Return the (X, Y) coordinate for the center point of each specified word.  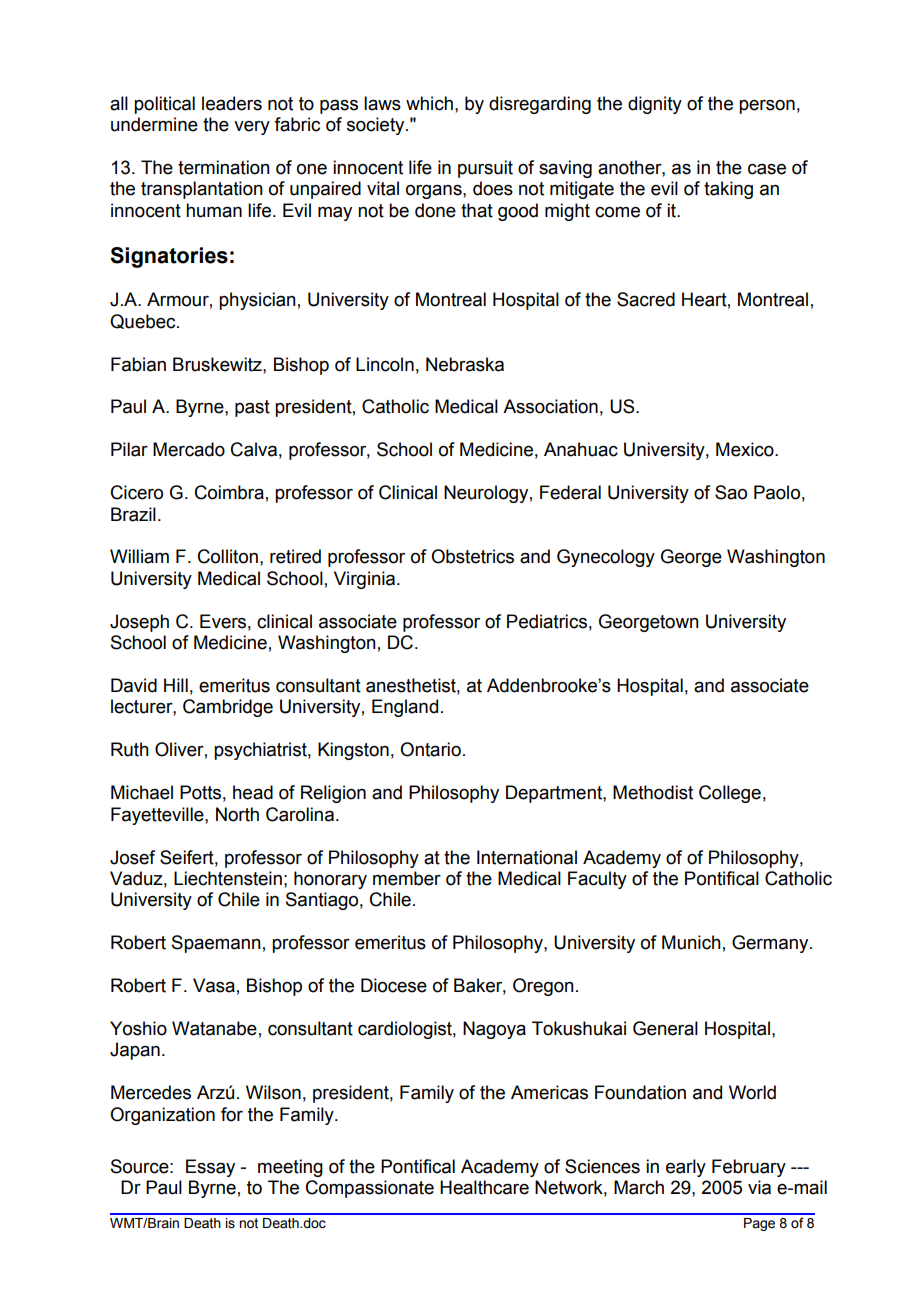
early (686, 1168)
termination (224, 167)
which (429, 103)
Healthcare (484, 1187)
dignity (655, 105)
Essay (210, 1168)
